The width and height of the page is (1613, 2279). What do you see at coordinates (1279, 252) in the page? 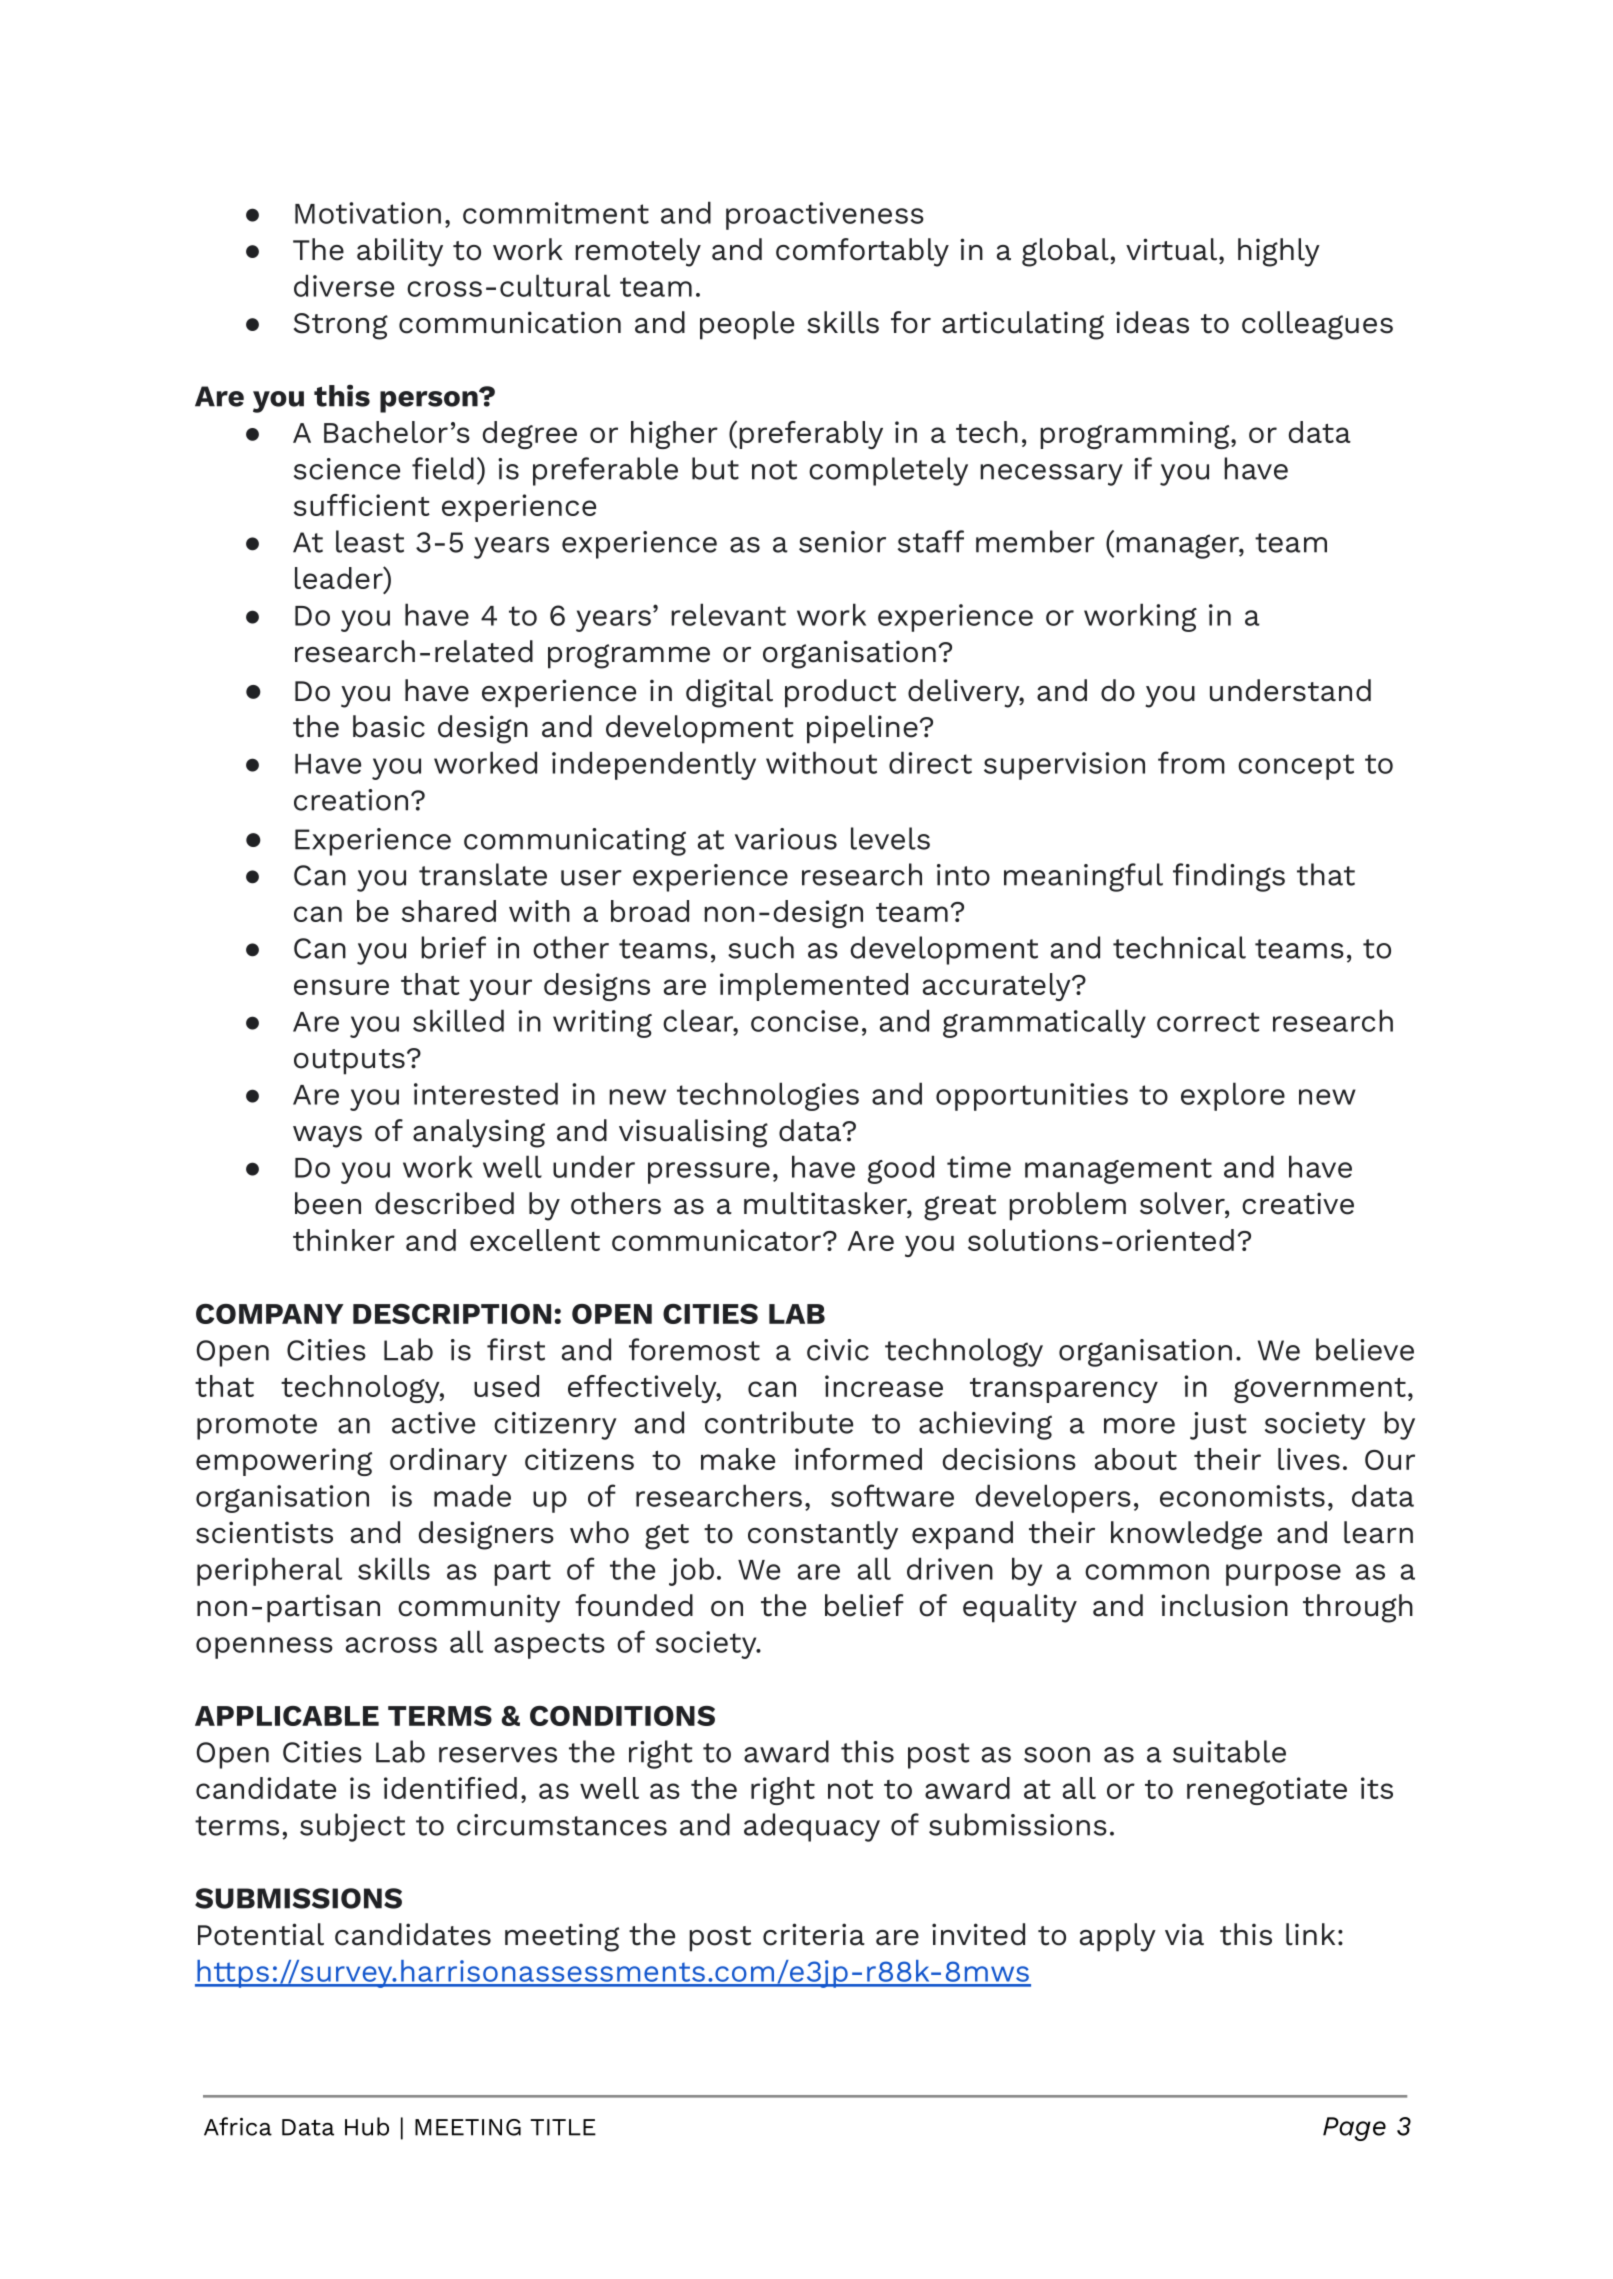
I see `highly` at bounding box center [1279, 252].
